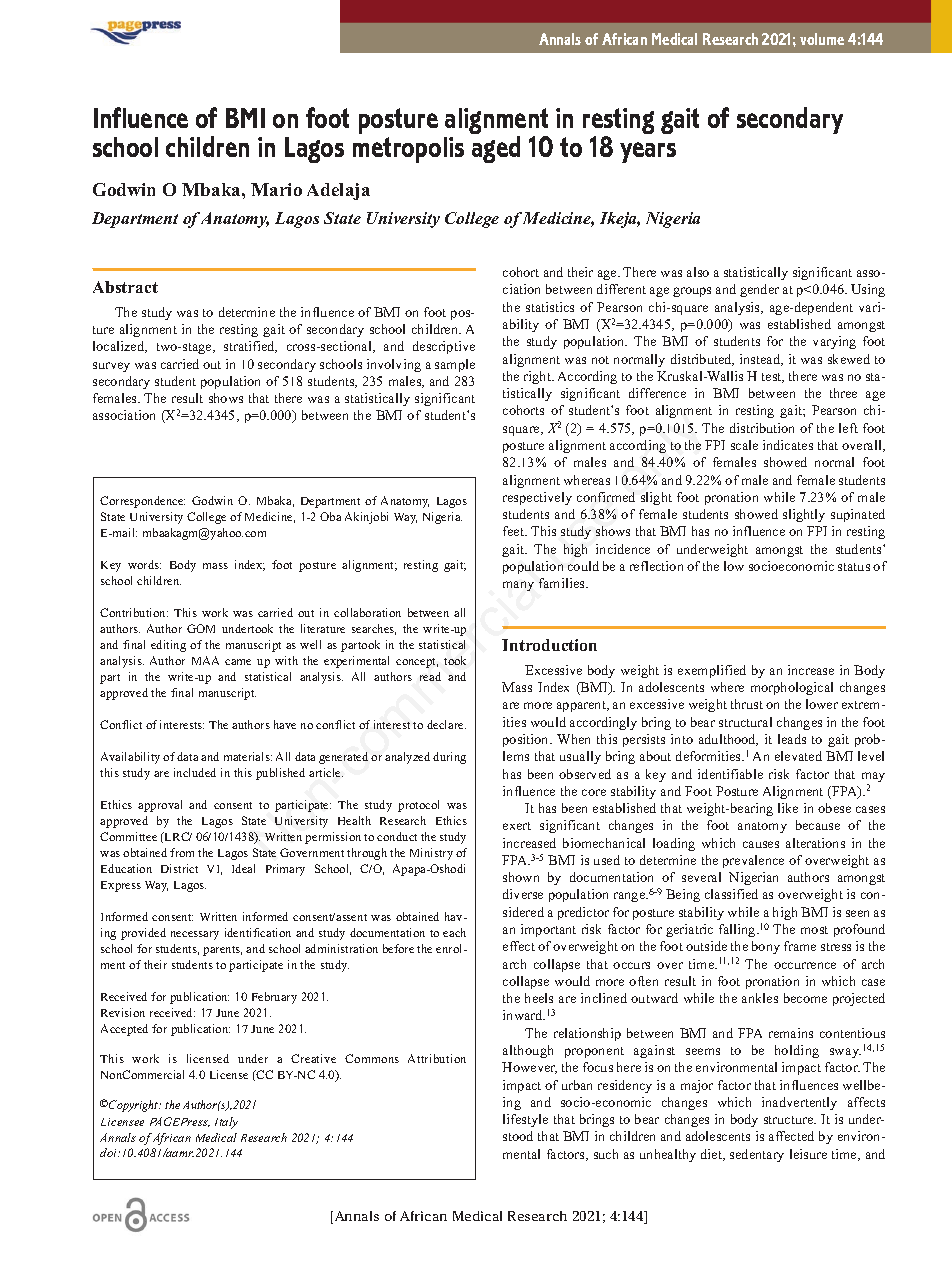  I want to click on Italy, so click(226, 1123).
